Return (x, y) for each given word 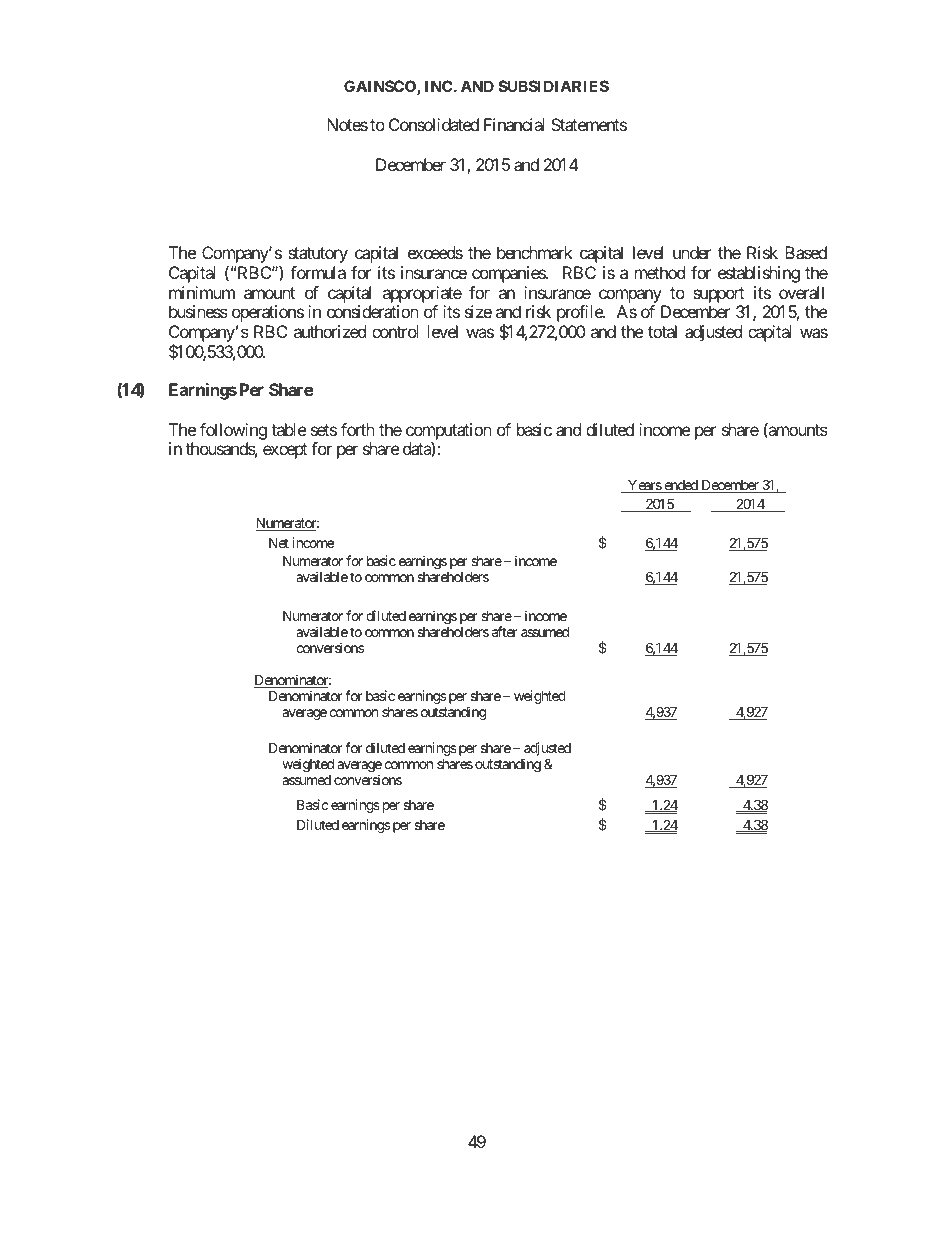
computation (449, 431)
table (289, 429)
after (504, 631)
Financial (514, 124)
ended (681, 486)
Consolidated (434, 124)
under (692, 252)
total (662, 331)
